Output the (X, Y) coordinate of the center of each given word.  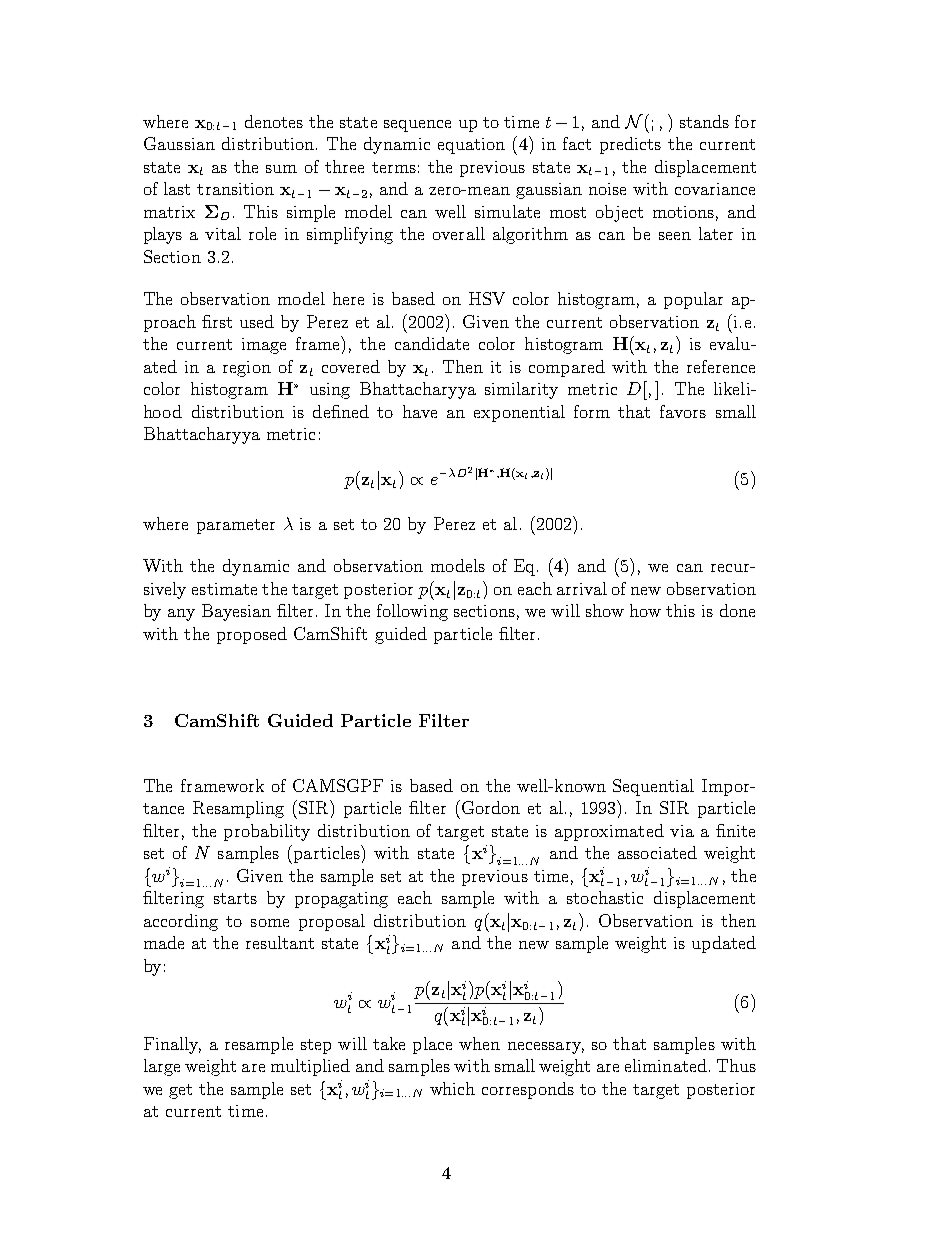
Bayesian (236, 612)
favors (683, 411)
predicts (630, 145)
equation (471, 146)
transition (235, 189)
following (412, 612)
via (682, 831)
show (605, 610)
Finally (172, 1045)
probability (267, 832)
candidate (432, 343)
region (247, 369)
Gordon (489, 807)
